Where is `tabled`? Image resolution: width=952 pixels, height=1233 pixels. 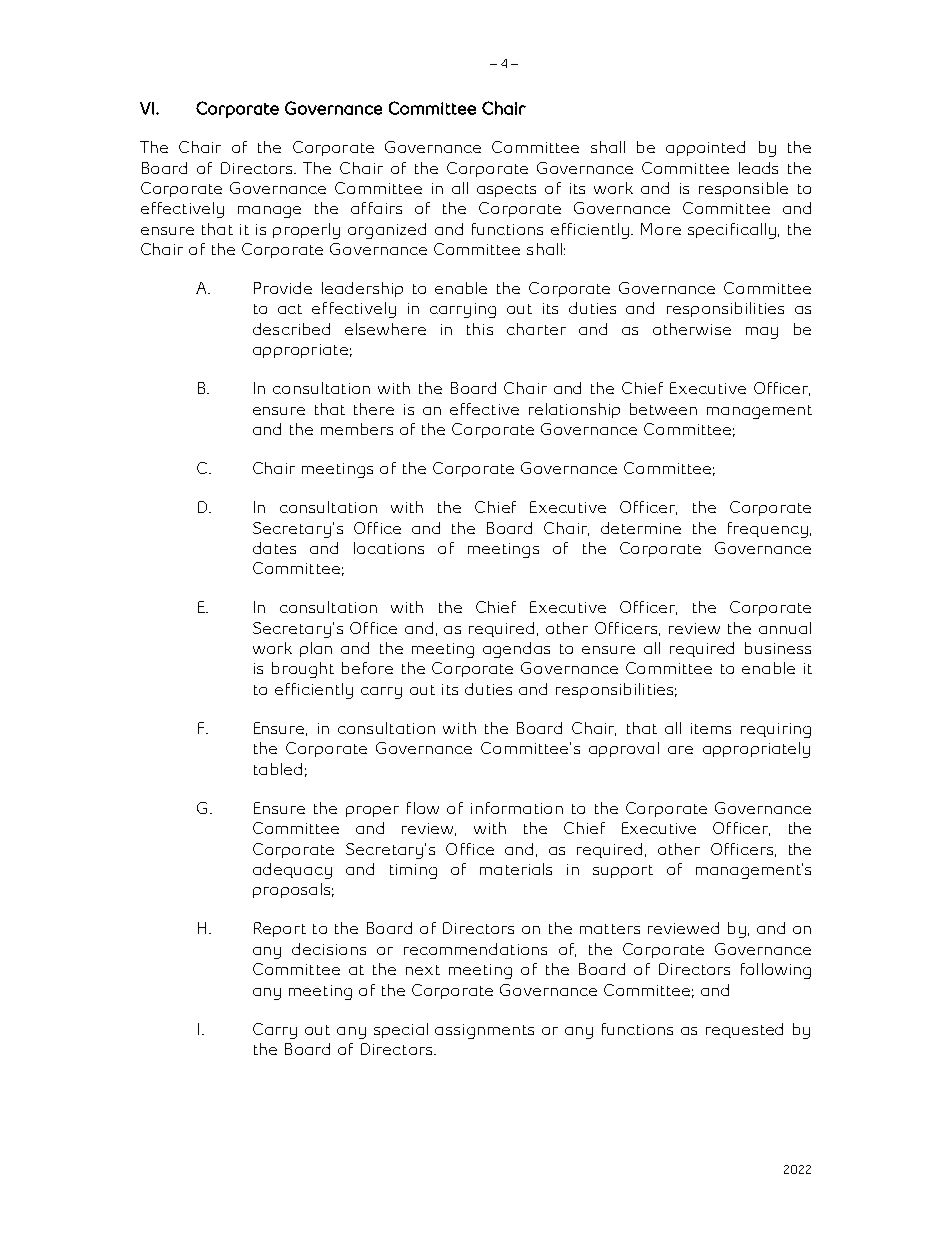
tabled is located at coordinates (278, 769).
